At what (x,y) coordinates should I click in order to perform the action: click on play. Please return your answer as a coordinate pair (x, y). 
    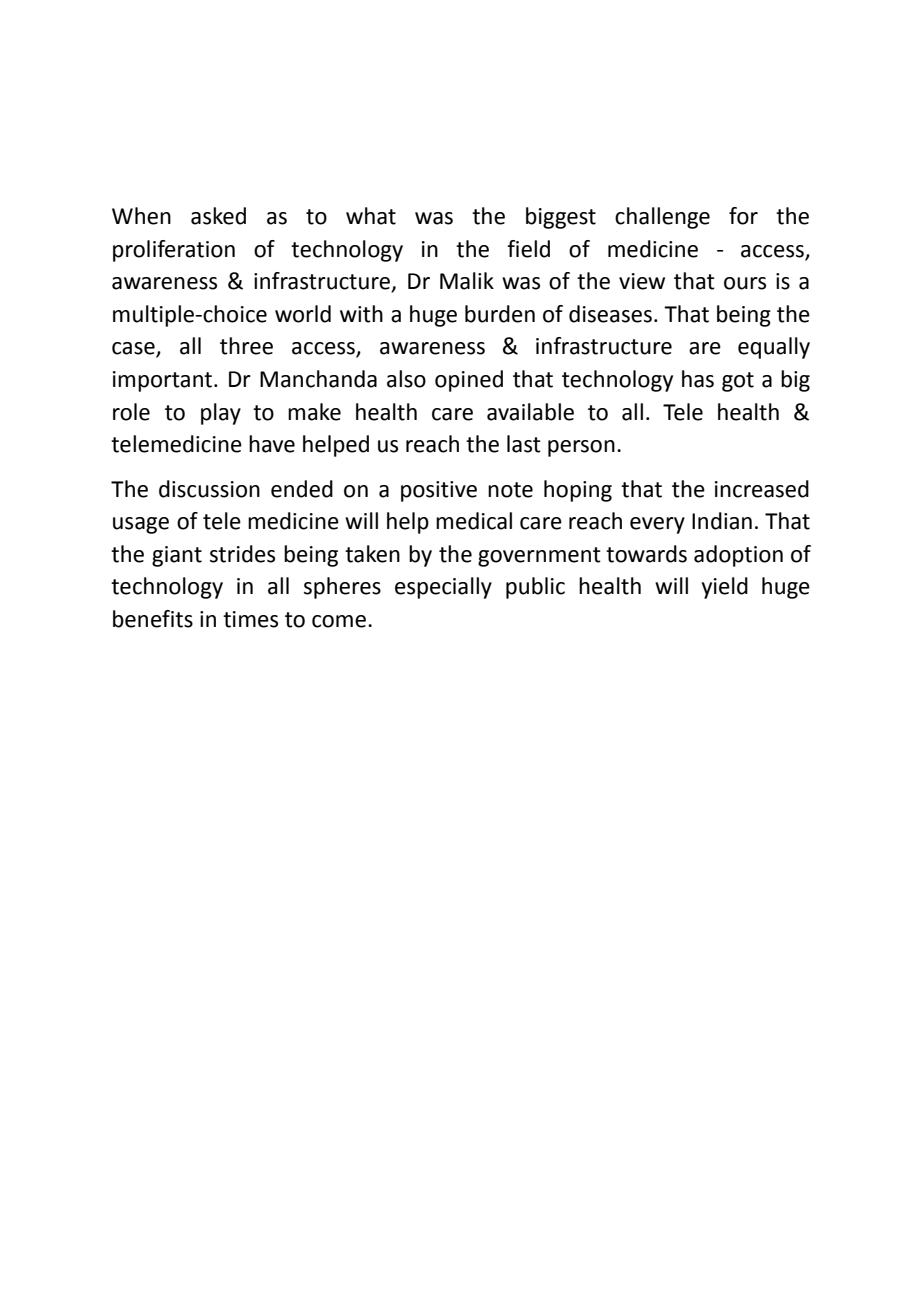
    Looking at the image, I should click on (221, 414).
